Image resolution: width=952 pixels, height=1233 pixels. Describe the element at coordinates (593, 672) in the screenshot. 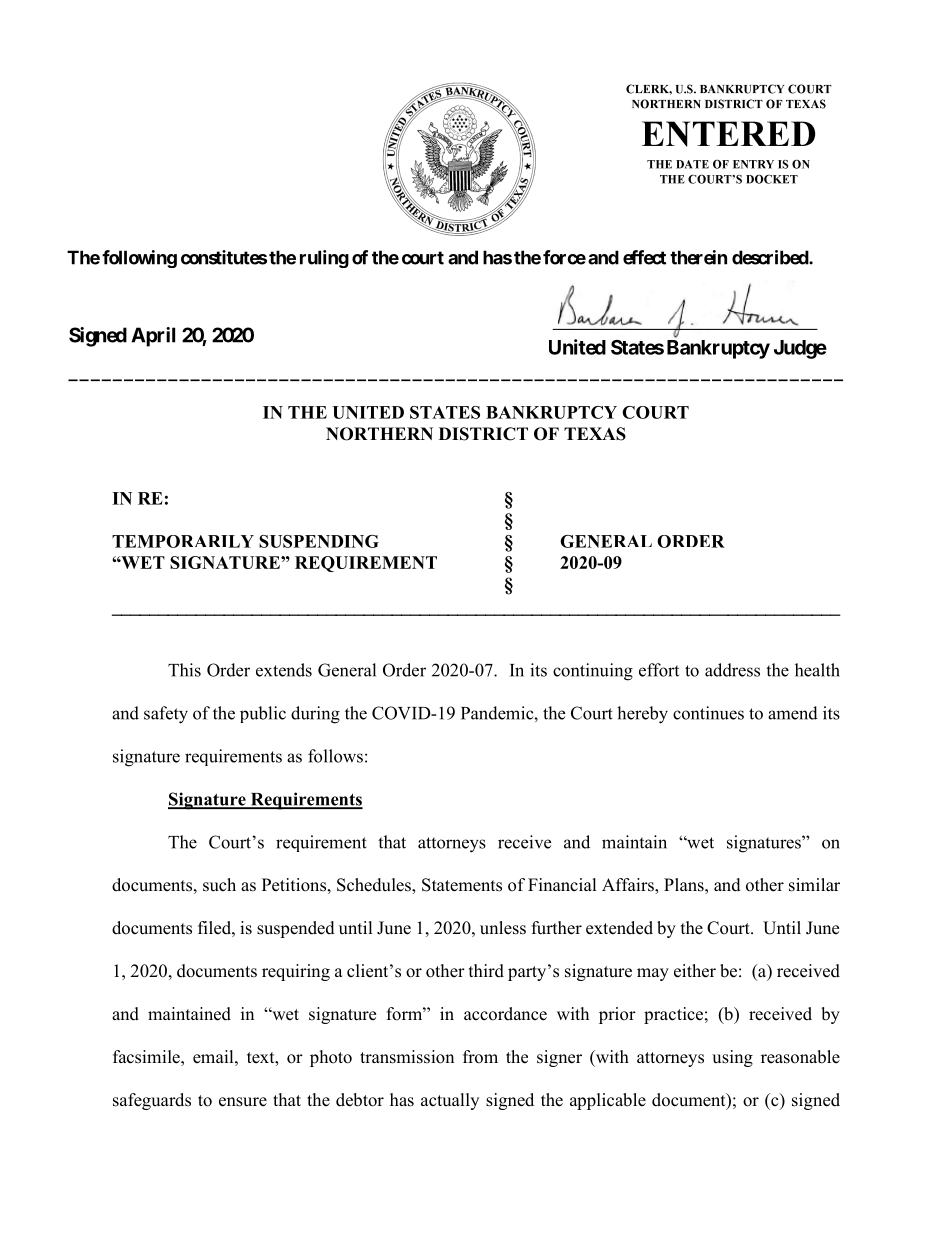

I see `continuing` at that location.
